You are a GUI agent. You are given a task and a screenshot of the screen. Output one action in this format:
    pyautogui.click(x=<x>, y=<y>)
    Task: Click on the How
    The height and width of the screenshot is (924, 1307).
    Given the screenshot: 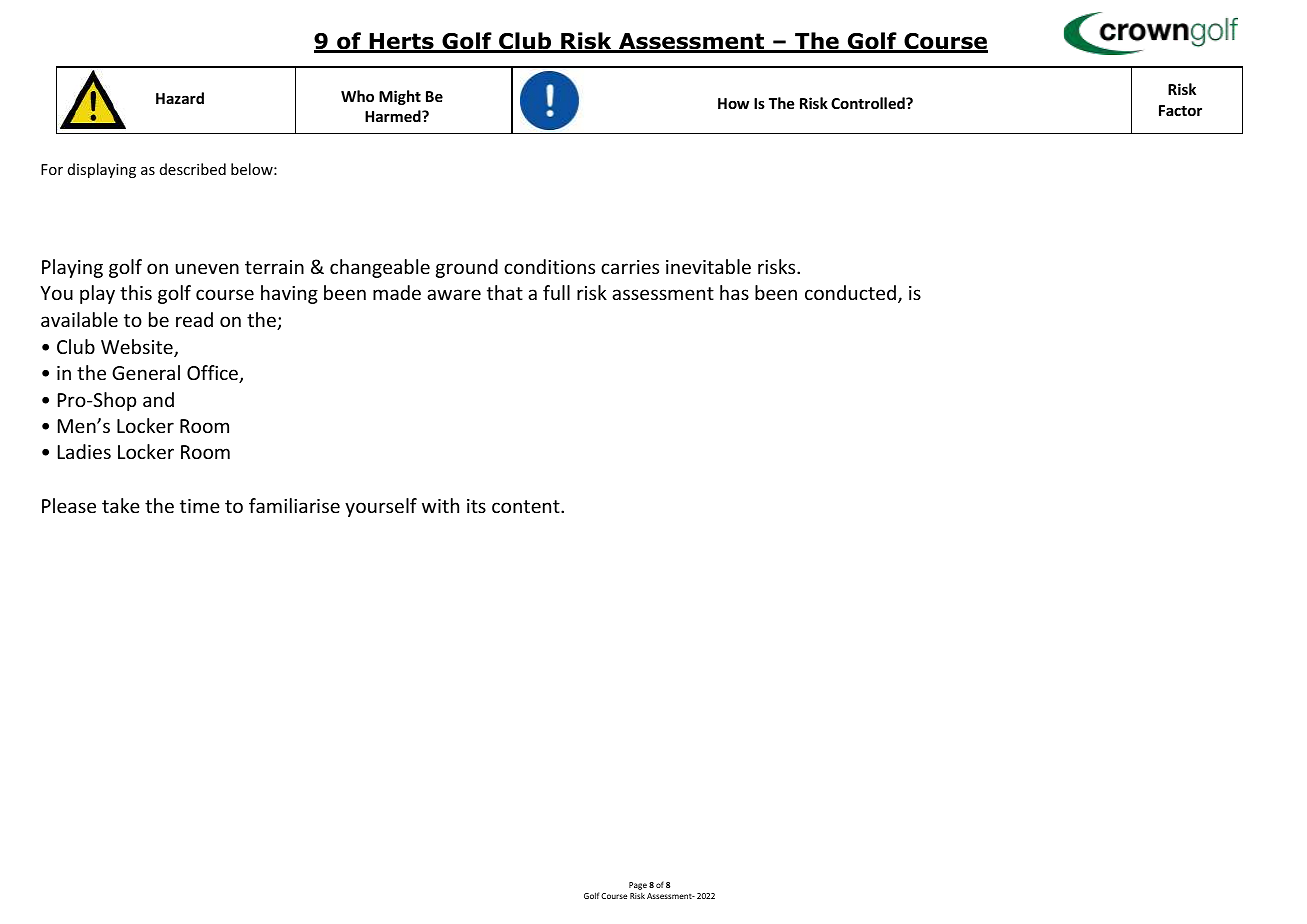 What is the action you would take?
    pyautogui.click(x=733, y=103)
